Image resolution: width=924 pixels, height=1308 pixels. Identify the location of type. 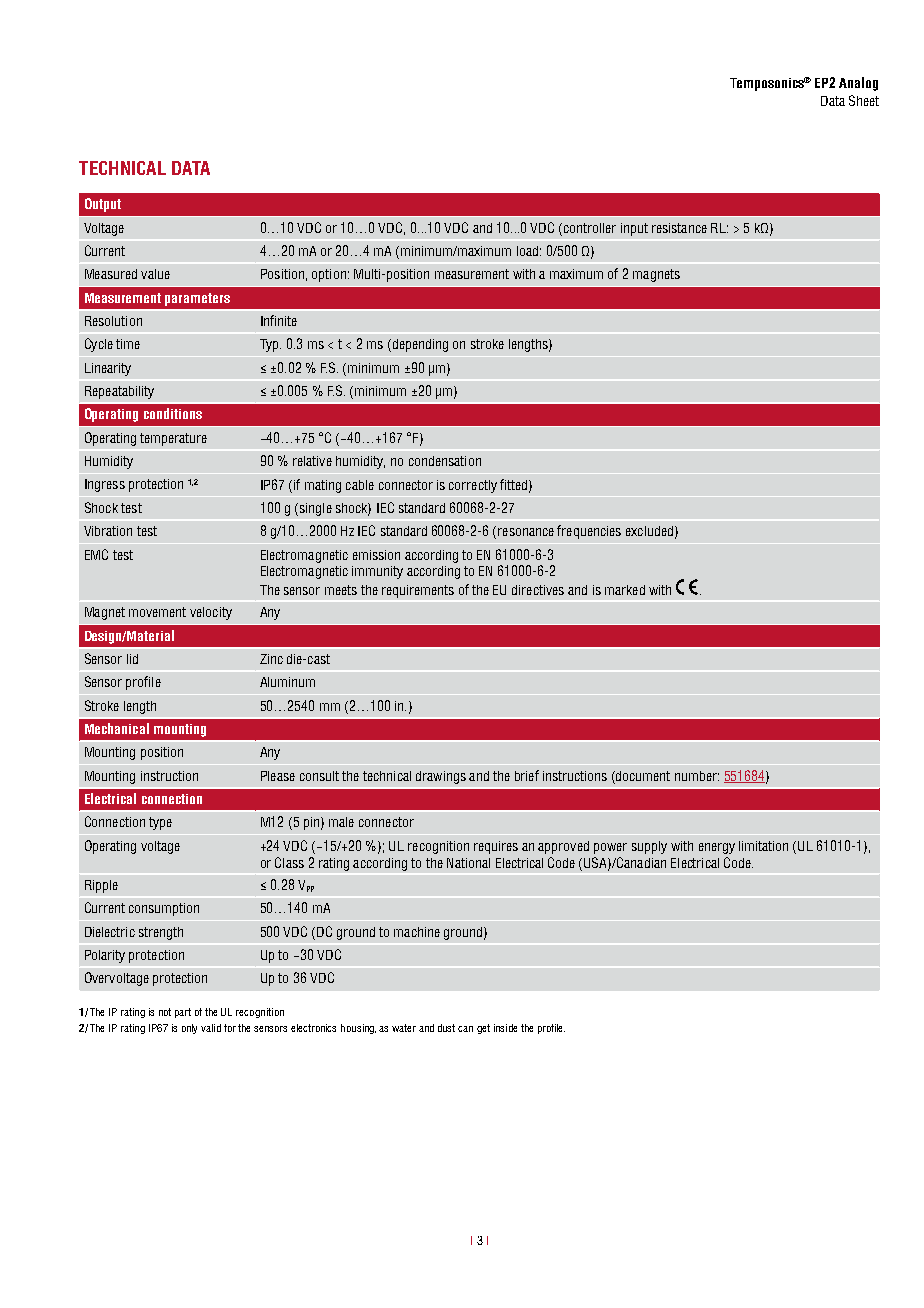
(160, 823).
